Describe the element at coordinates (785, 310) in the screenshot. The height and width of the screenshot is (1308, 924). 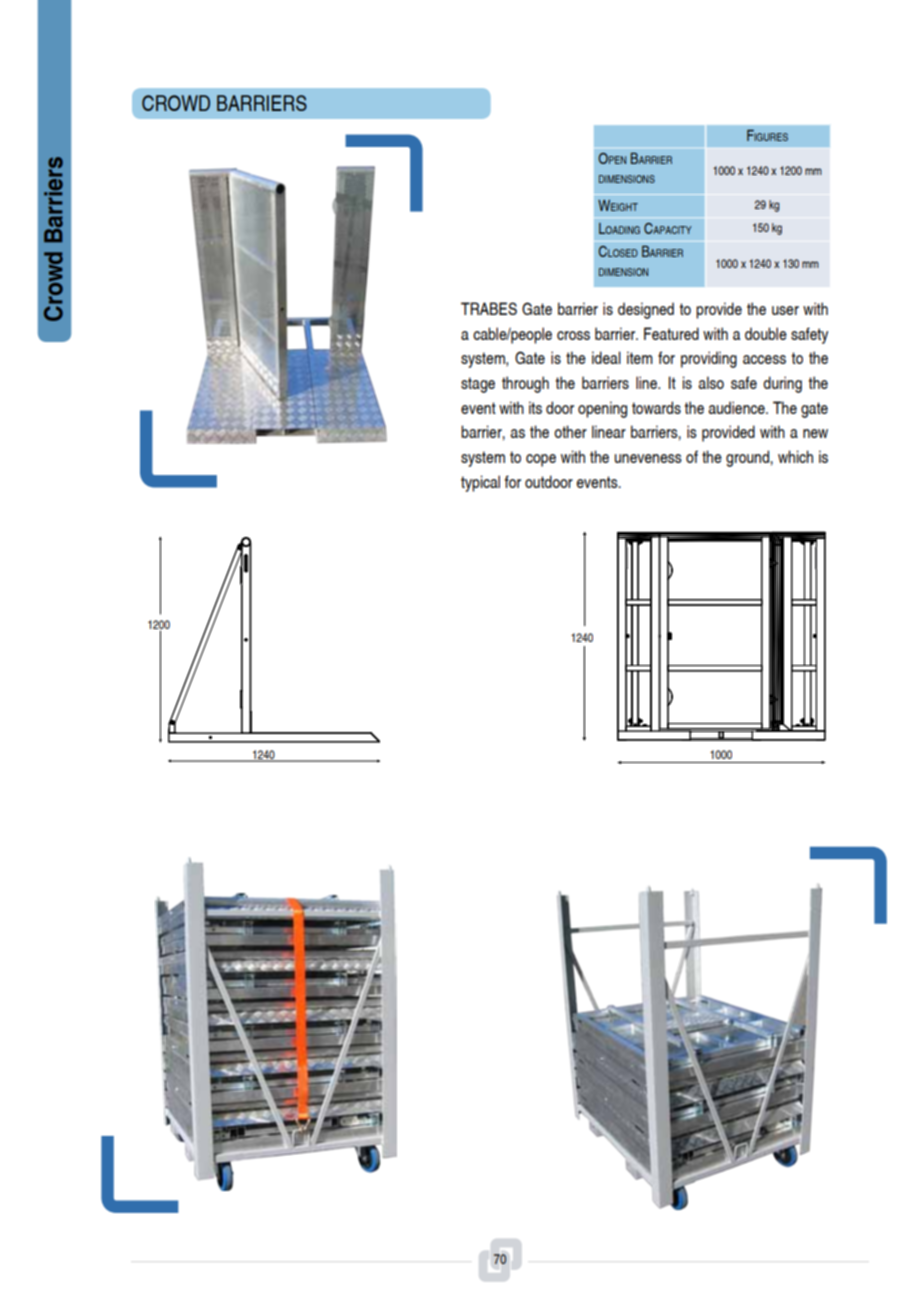
I see `user` at that location.
